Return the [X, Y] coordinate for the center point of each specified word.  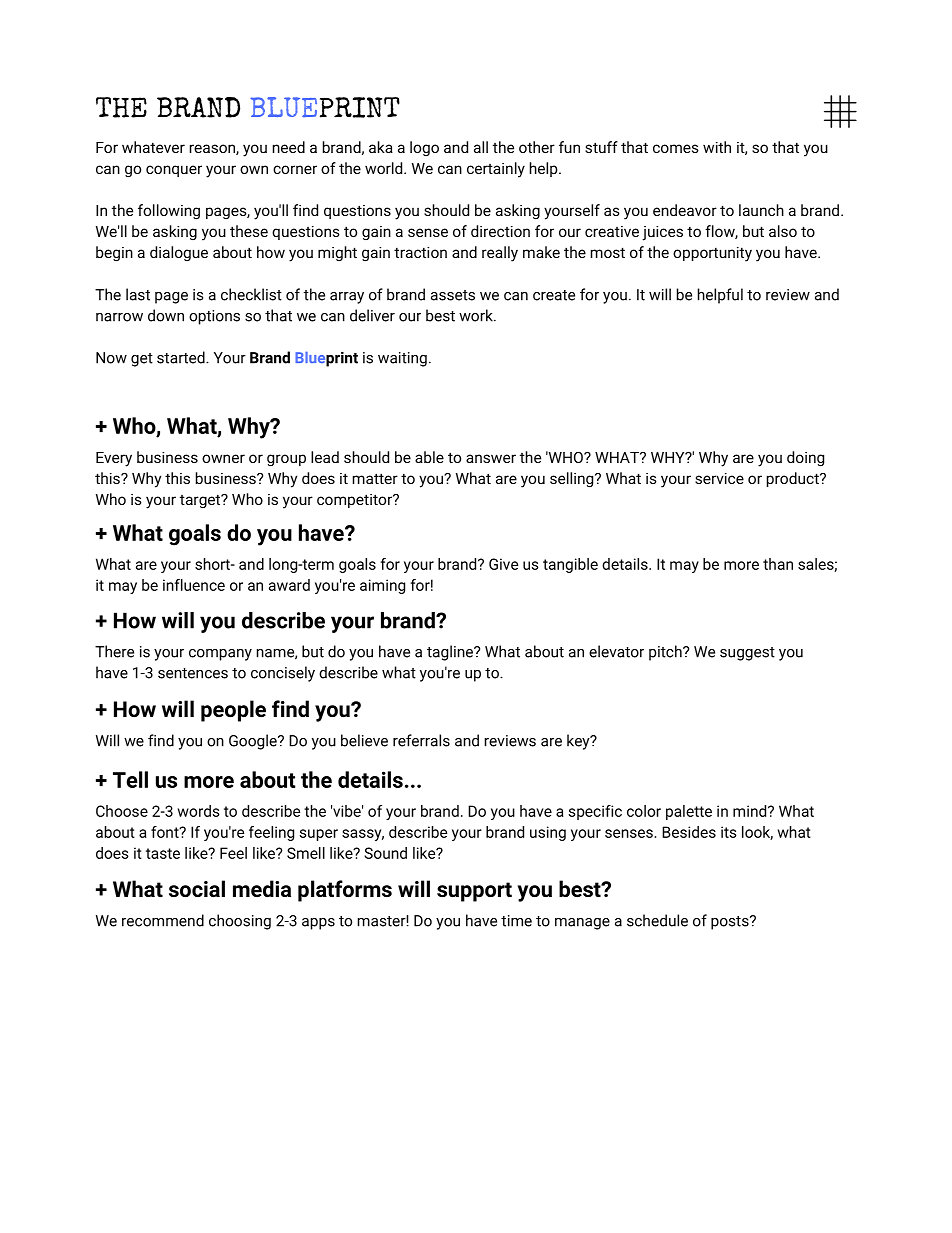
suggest [747, 654]
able [429, 457]
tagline [451, 653]
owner [223, 458]
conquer [174, 171]
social [197, 889]
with [717, 147]
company [220, 655]
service [719, 478]
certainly [496, 170]
